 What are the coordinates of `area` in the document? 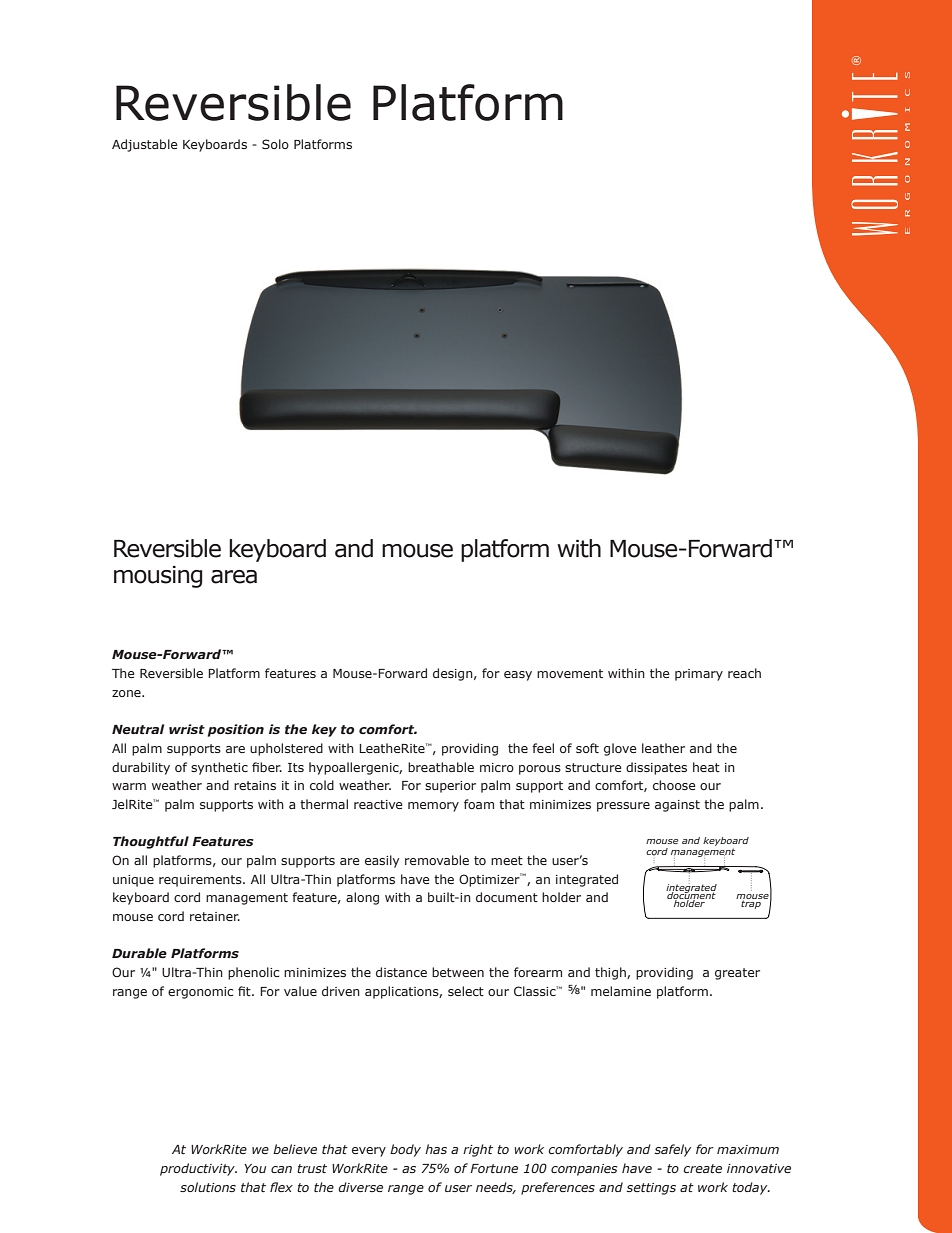 It's located at (234, 577).
